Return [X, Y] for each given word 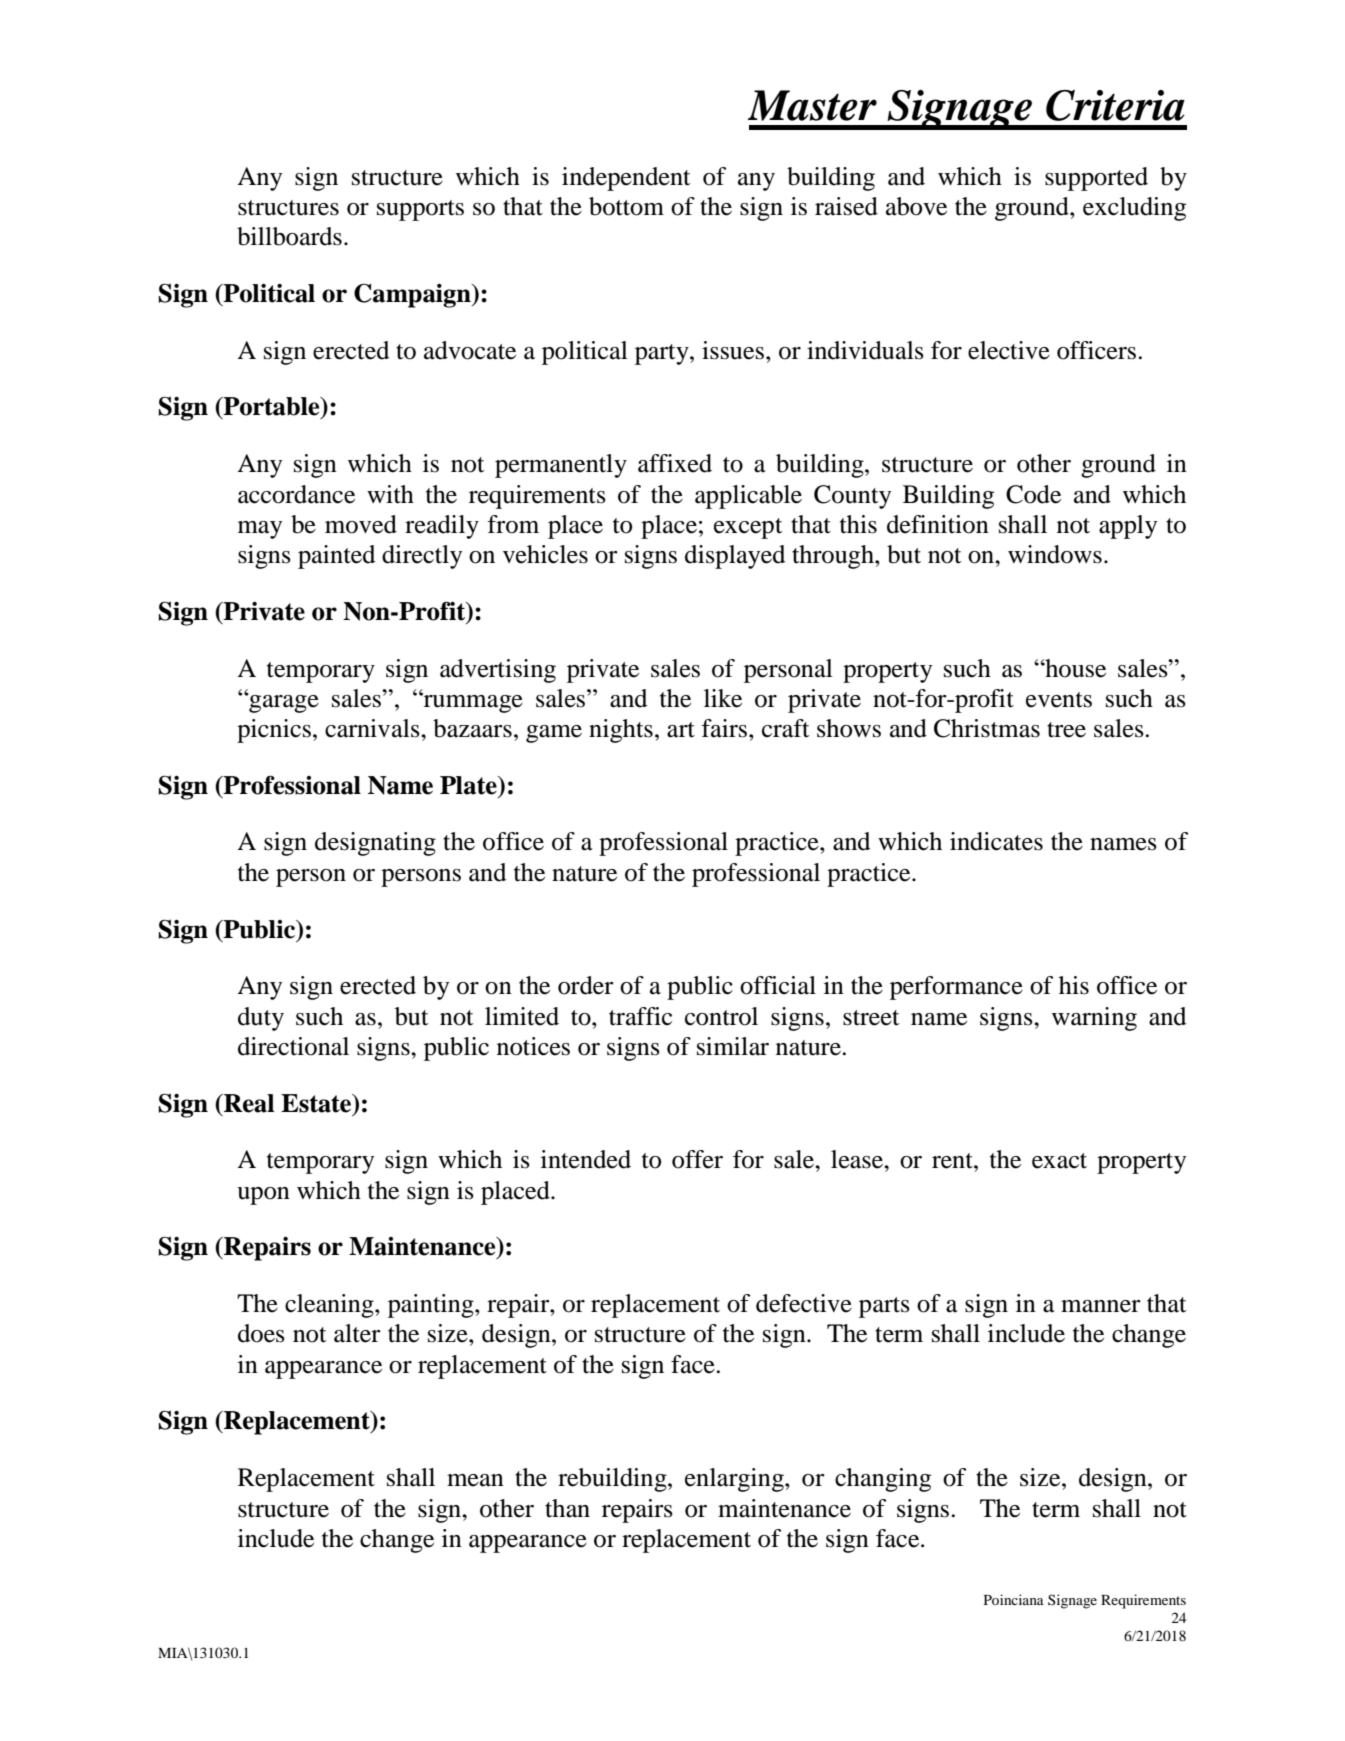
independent [626, 179]
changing [883, 1480]
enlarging [735, 1480]
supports [420, 210]
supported [1096, 179]
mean [475, 1480]
